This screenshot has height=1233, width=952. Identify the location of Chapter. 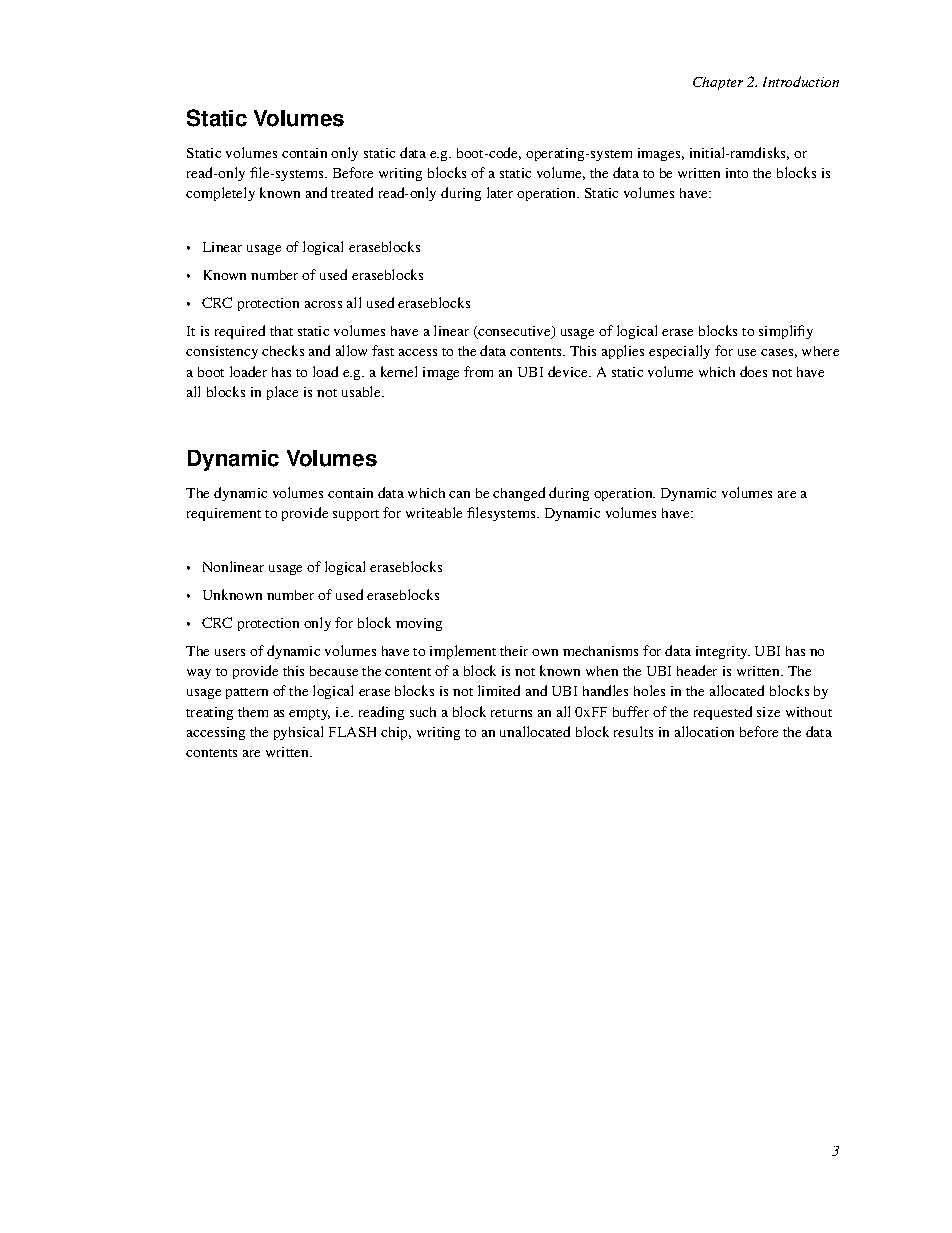
(718, 83).
